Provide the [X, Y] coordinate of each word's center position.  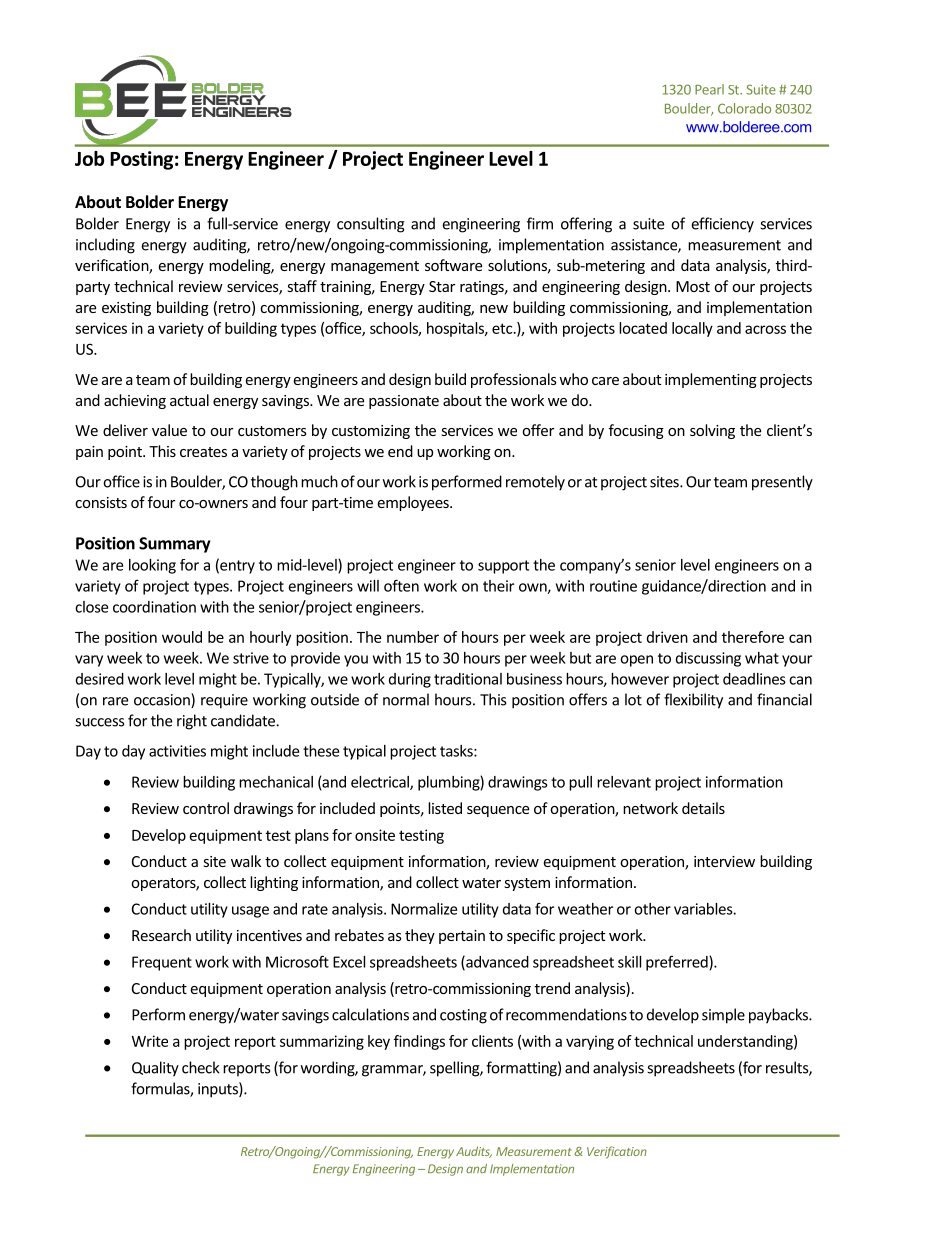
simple [723, 1016]
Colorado [744, 108]
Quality [155, 1069]
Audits [474, 1152]
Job [89, 158]
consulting [371, 225]
